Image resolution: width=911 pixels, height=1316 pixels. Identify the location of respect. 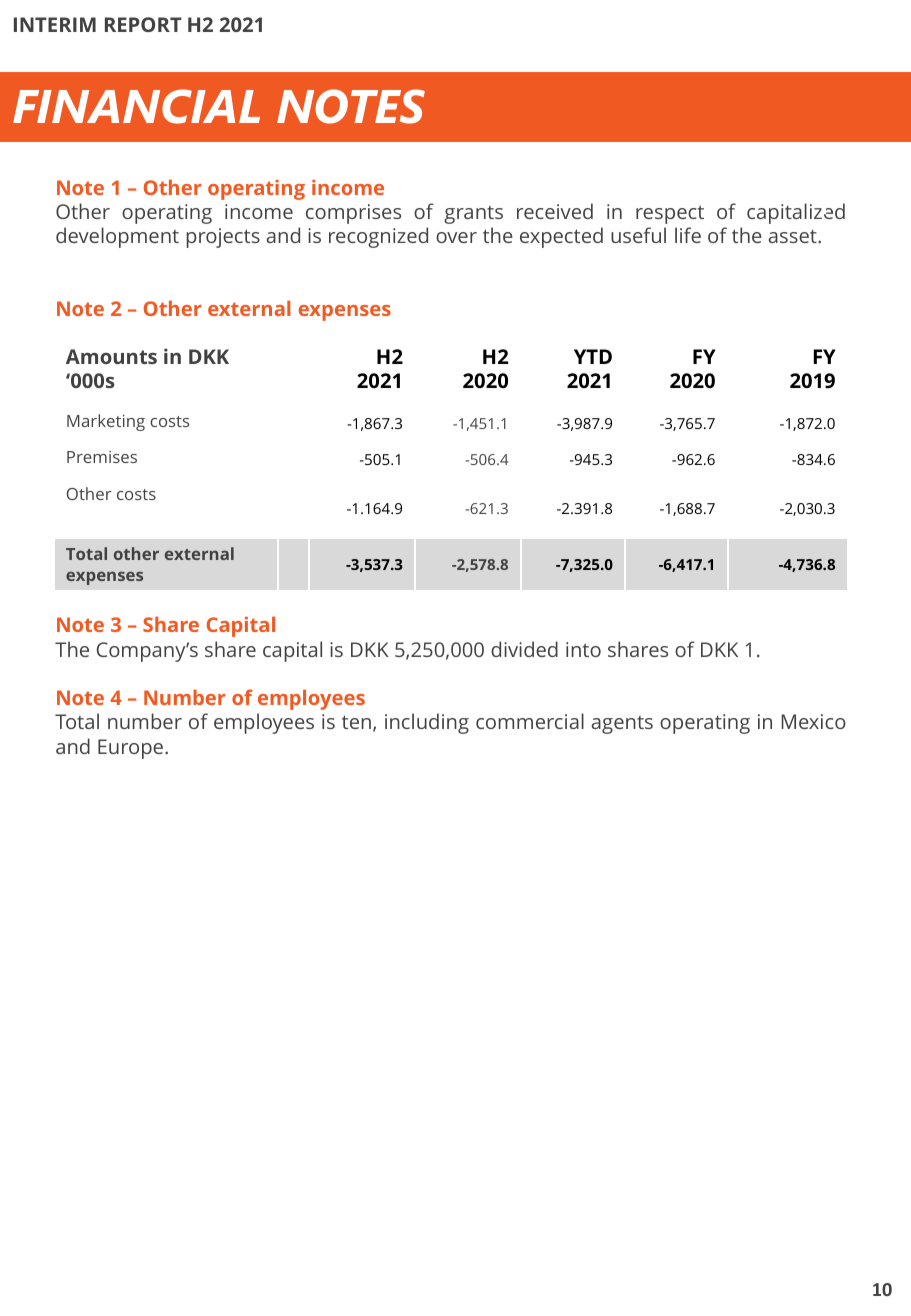
(670, 214).
